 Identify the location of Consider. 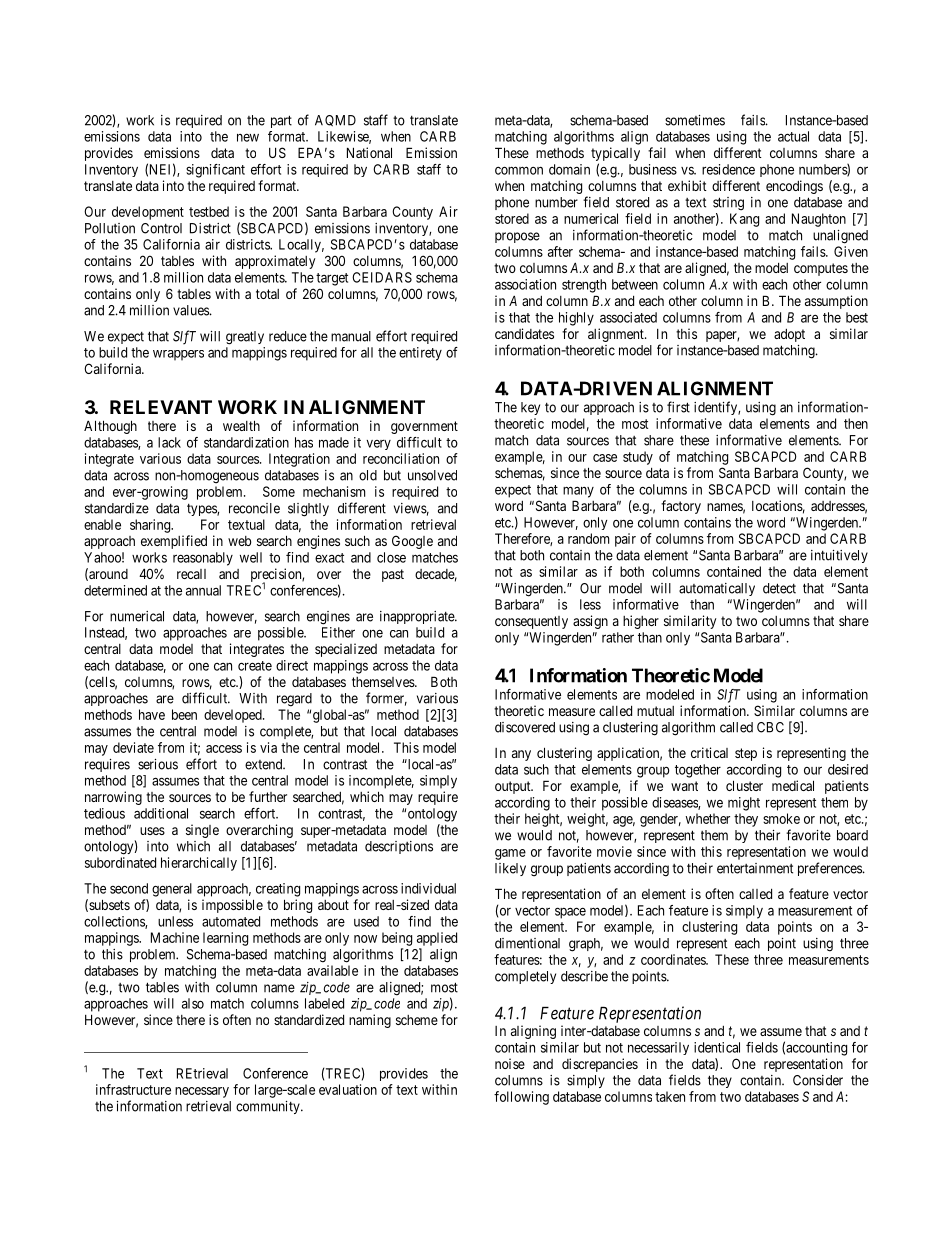
(818, 1080).
